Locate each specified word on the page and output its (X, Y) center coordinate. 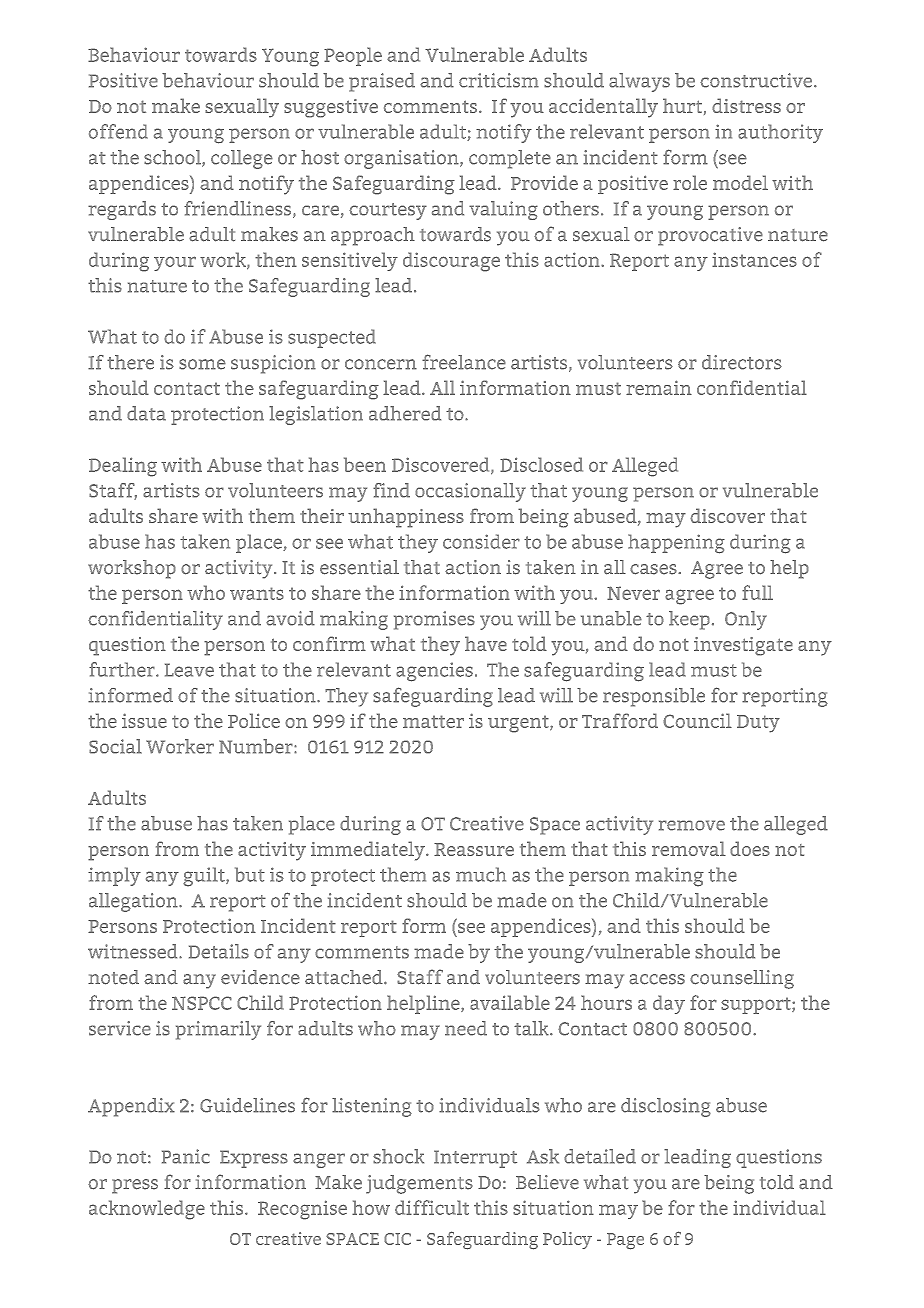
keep (689, 620)
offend (118, 131)
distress (746, 105)
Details (219, 951)
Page (625, 1241)
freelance (464, 362)
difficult (432, 1207)
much (481, 874)
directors (742, 362)
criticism (499, 80)
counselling (742, 979)
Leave (189, 670)
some (202, 364)
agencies (434, 672)
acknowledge (147, 1210)
